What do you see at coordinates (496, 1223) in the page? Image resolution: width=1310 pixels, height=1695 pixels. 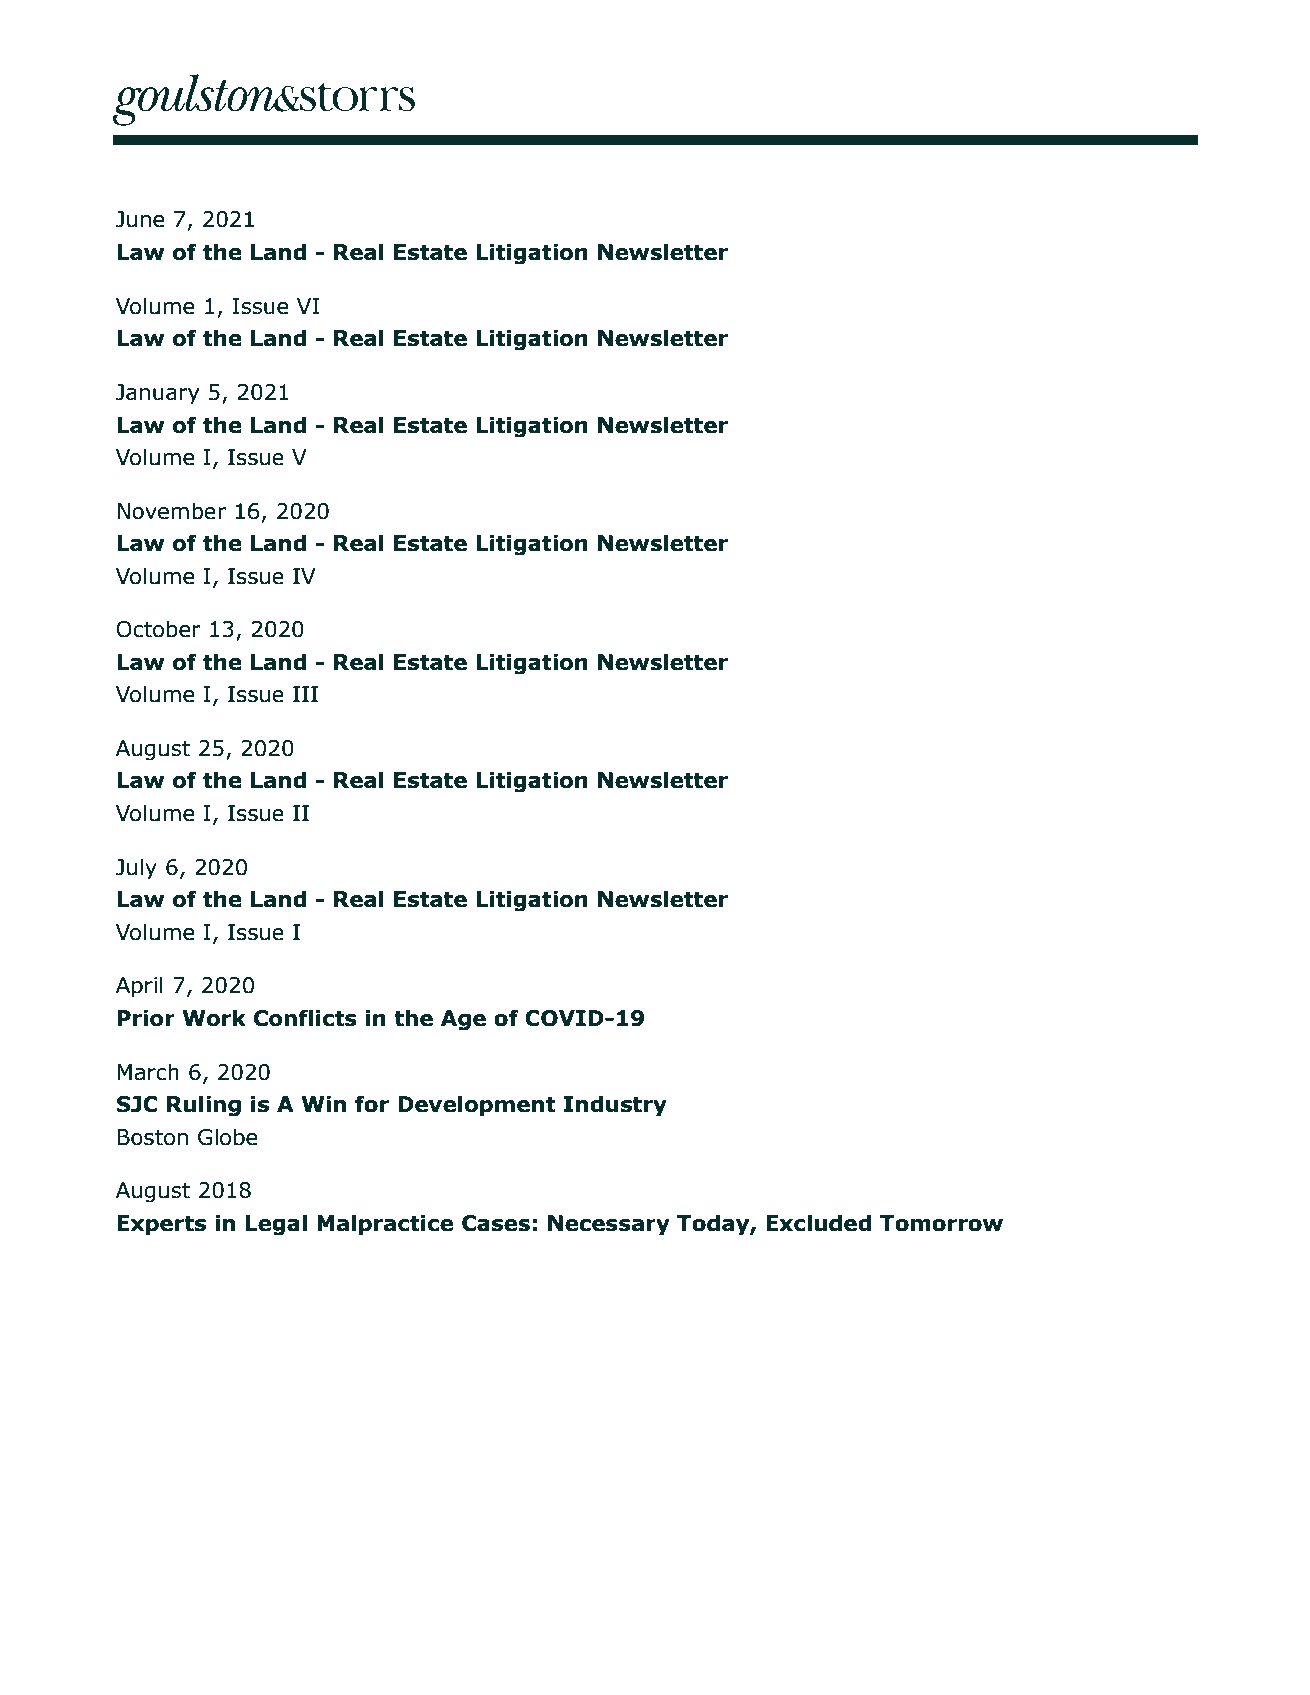 I see `Cases` at bounding box center [496, 1223].
